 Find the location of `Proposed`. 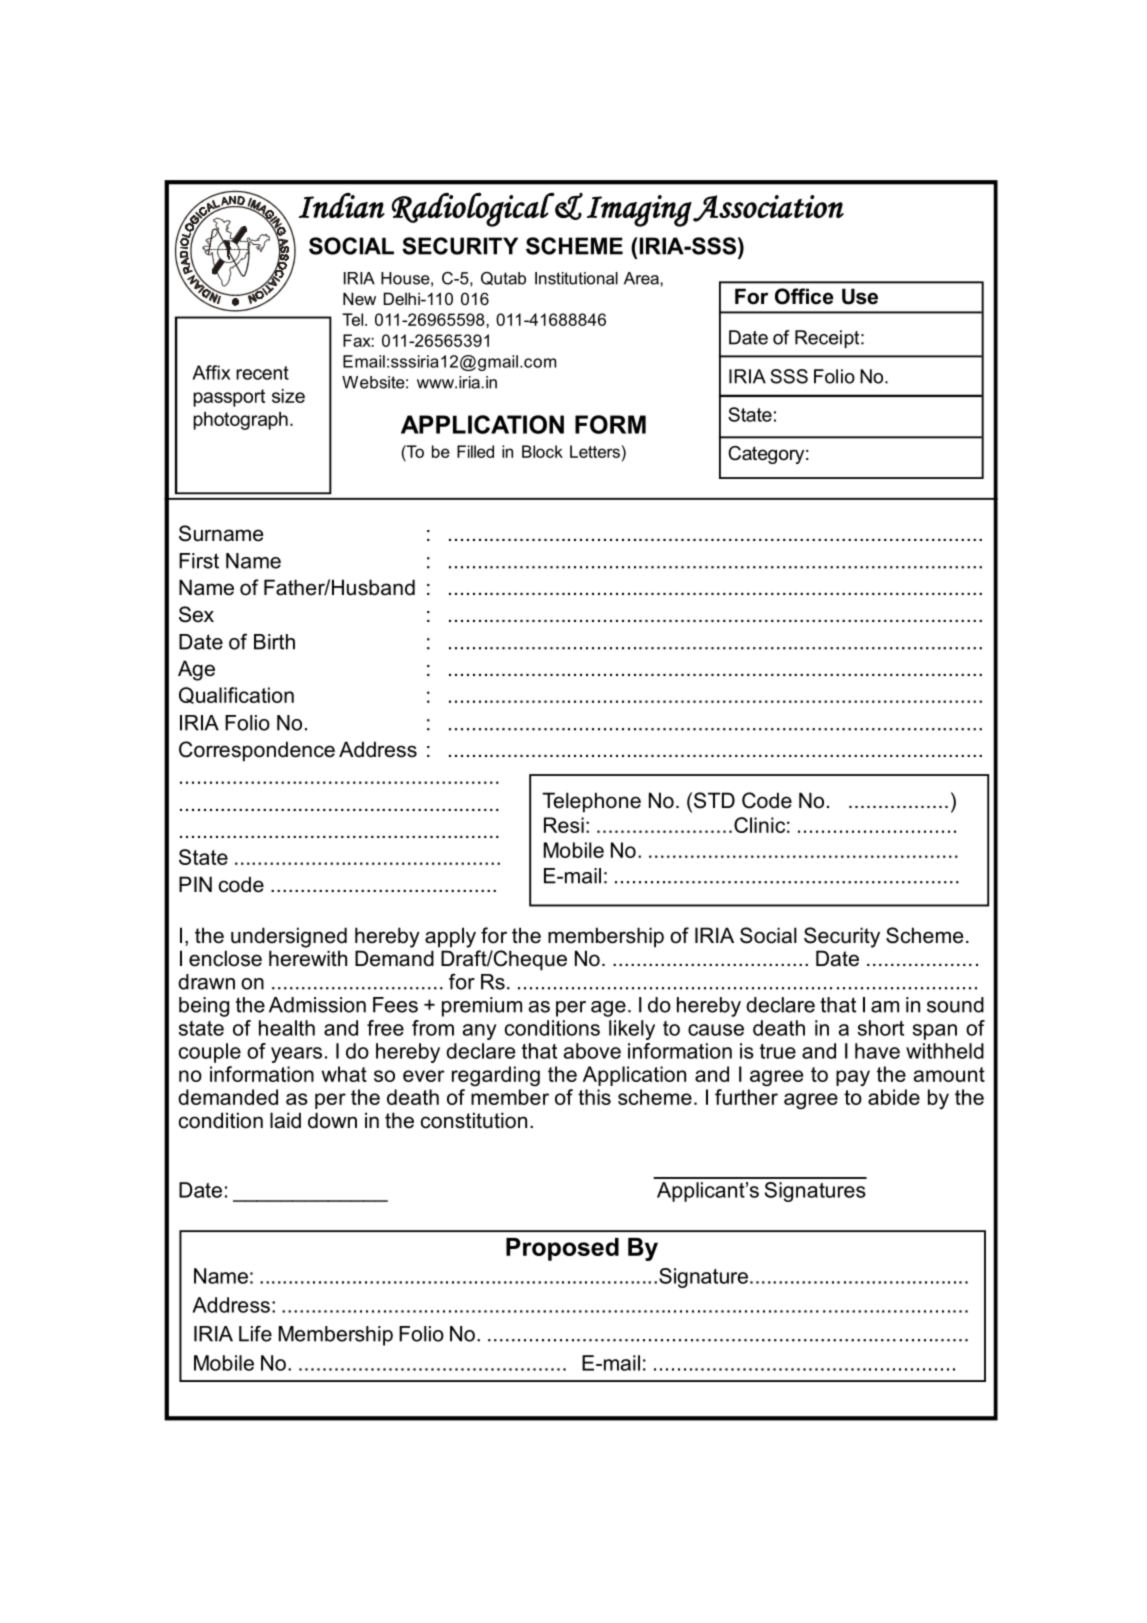

Proposed is located at coordinates (562, 1249).
